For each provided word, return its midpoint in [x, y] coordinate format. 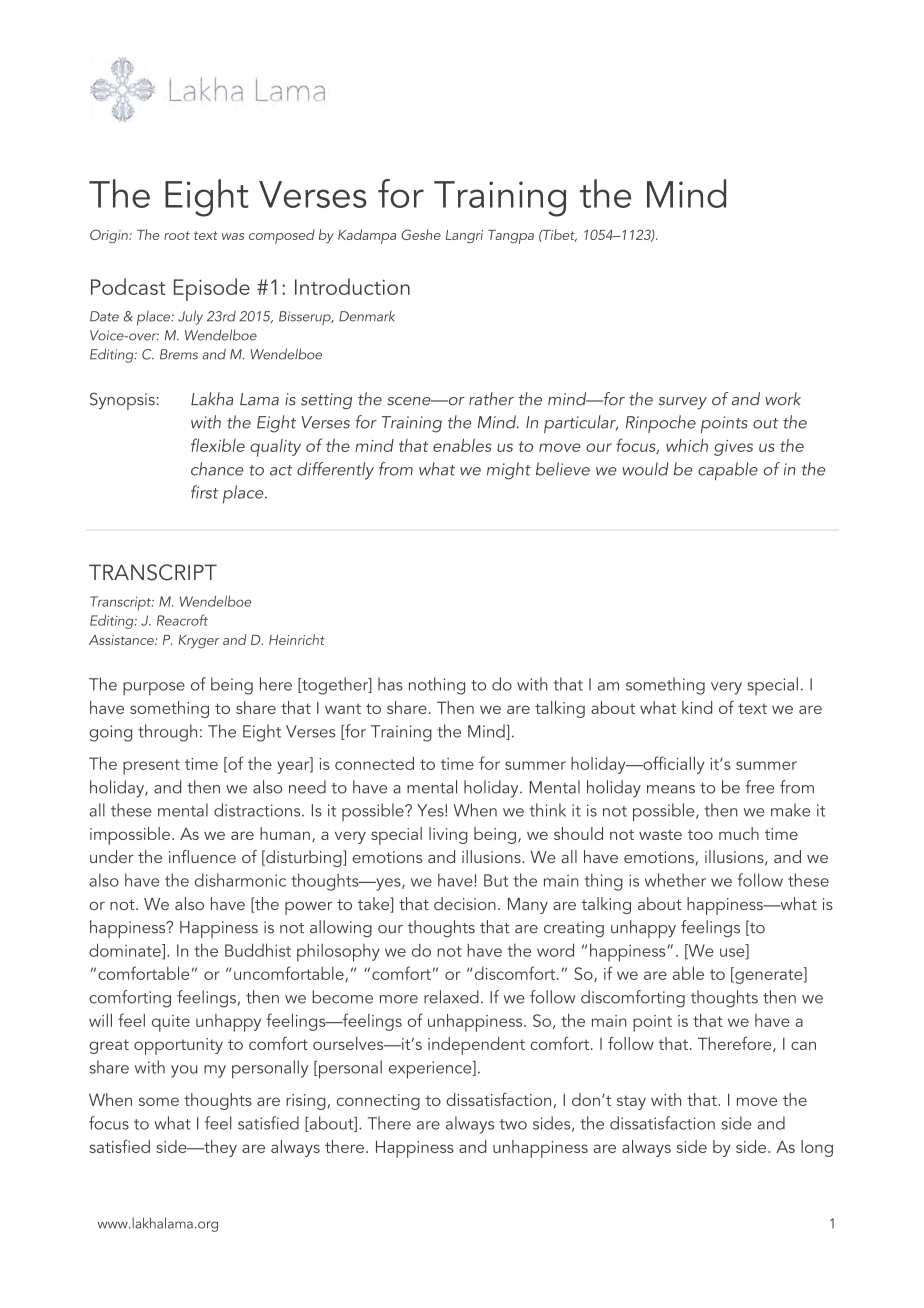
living [448, 835]
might [509, 471]
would [646, 469]
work [783, 399]
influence [202, 856]
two [513, 1124]
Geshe [421, 234]
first [204, 492]
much [739, 833]
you [184, 1071]
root [177, 235]
